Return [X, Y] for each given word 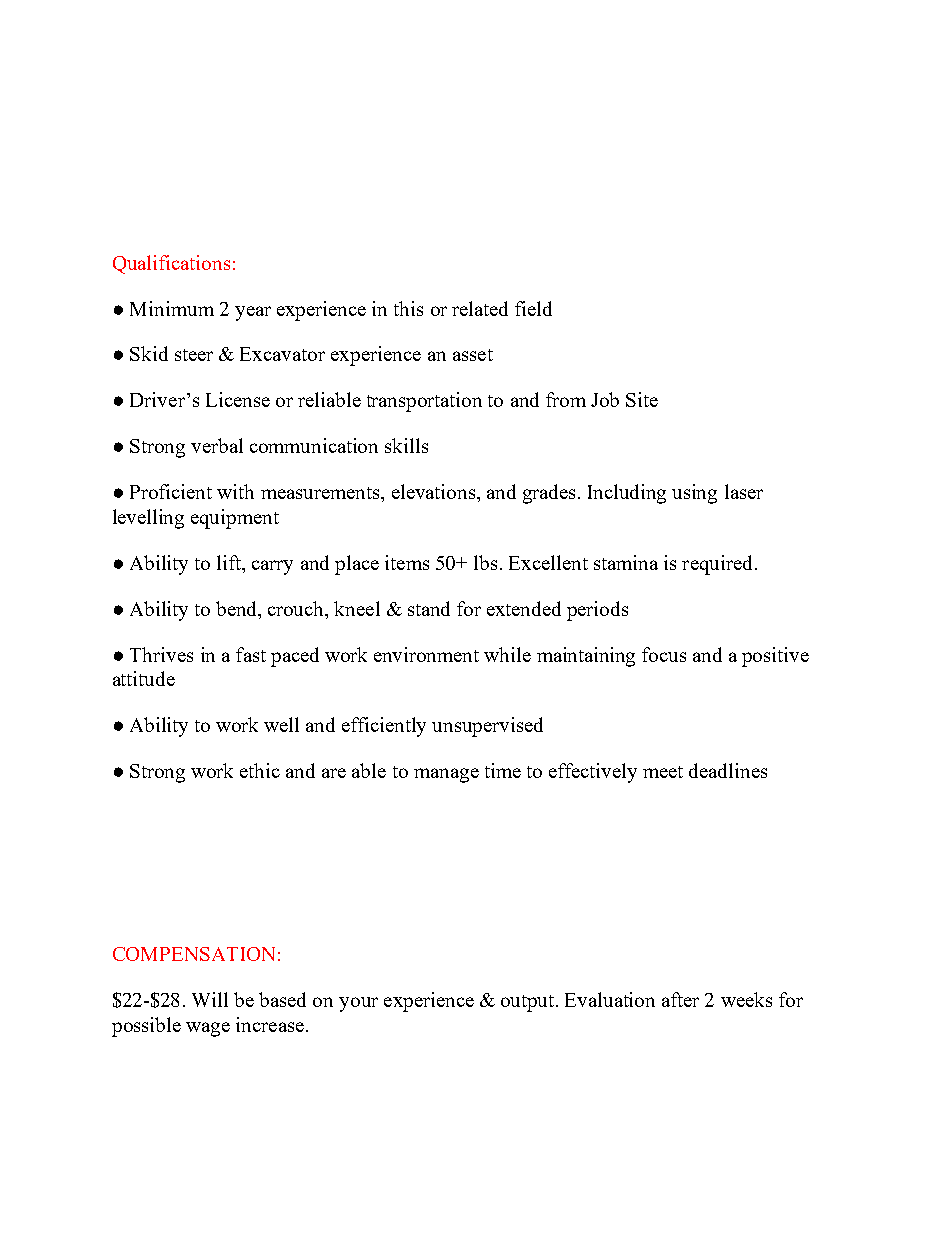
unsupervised [487, 727]
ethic [260, 770]
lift [230, 562]
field [533, 308]
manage [446, 775]
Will [210, 999]
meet [663, 772]
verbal [217, 445]
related [480, 308]
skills [406, 445]
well [281, 724]
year [253, 313]
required [717, 565]
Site [642, 399]
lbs [485, 562]
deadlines [728, 770]
